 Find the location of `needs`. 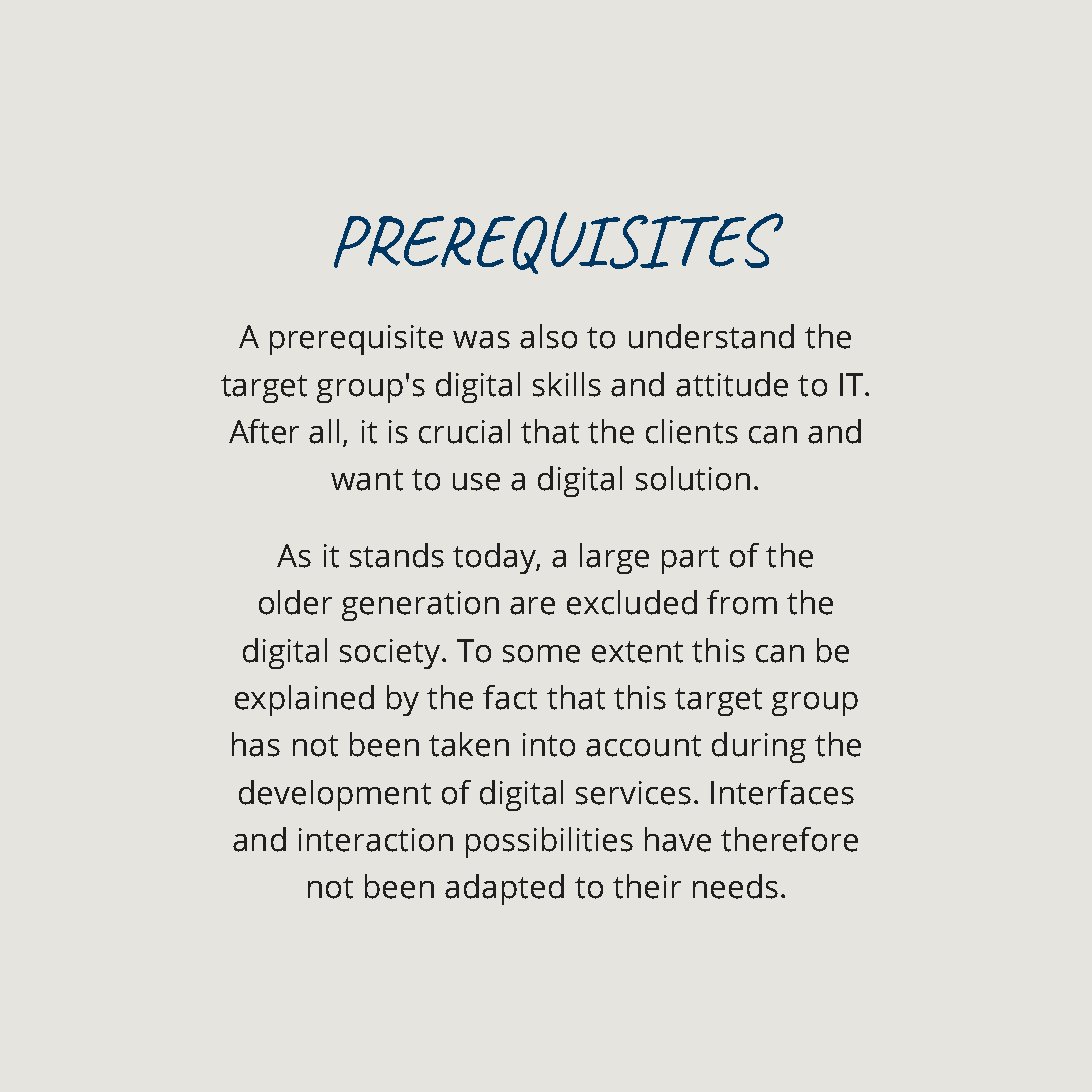

needs is located at coordinates (735, 886).
